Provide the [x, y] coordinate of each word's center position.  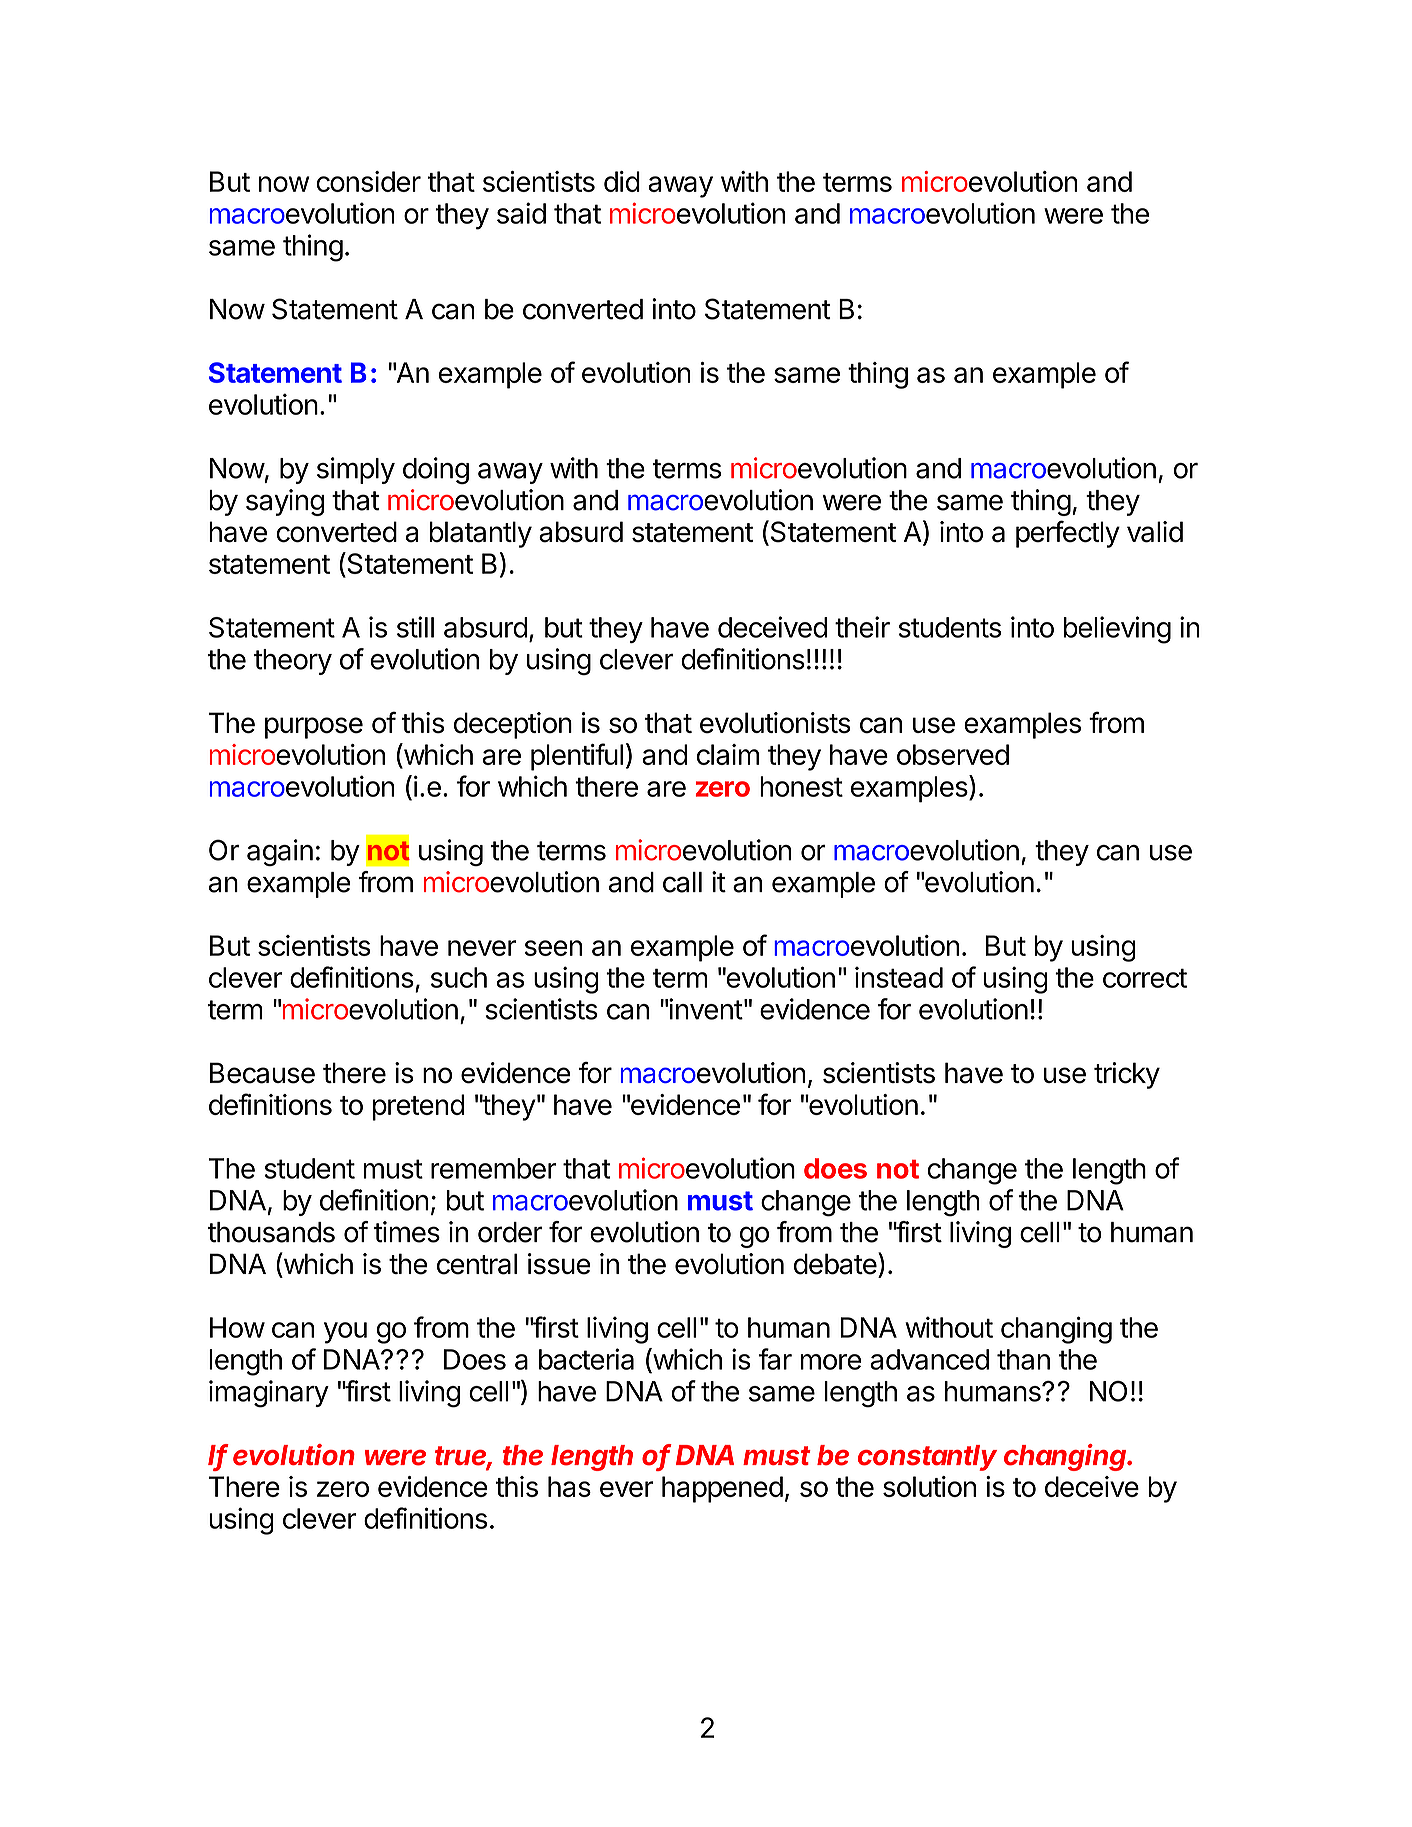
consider [368, 181]
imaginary [269, 1394]
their [862, 627]
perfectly [1068, 534]
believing [1117, 630]
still [415, 627]
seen [553, 948]
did [622, 181]
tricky [1127, 1075]
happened [722, 1489]
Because [262, 1073]
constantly [927, 1458]
